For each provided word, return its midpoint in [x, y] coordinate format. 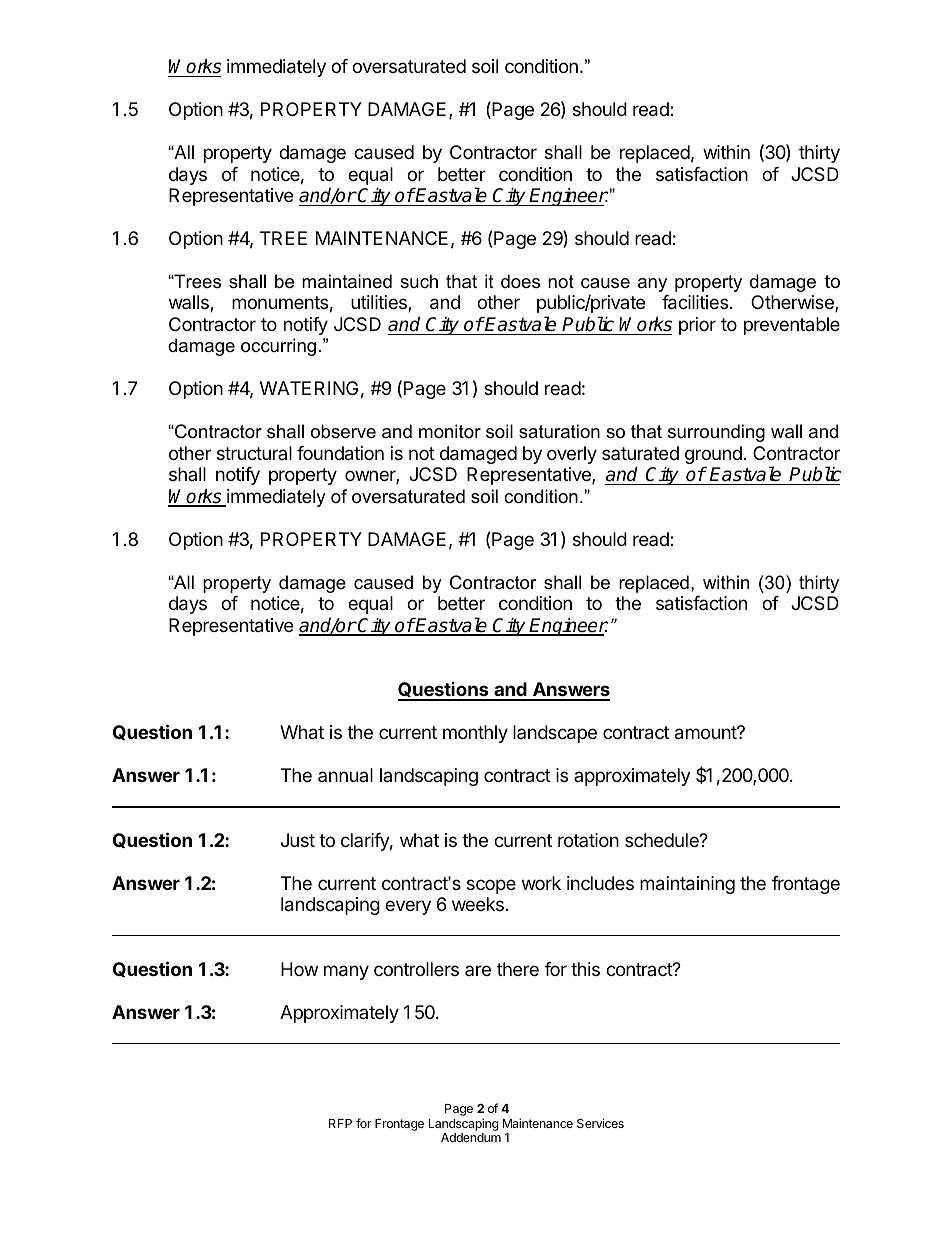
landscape [555, 734]
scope [491, 886]
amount [706, 733]
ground [713, 456]
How [299, 969]
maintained [347, 281]
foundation [340, 453]
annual [345, 775]
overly [572, 455]
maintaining [687, 885]
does [520, 281]
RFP [340, 1123]
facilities [695, 302]
